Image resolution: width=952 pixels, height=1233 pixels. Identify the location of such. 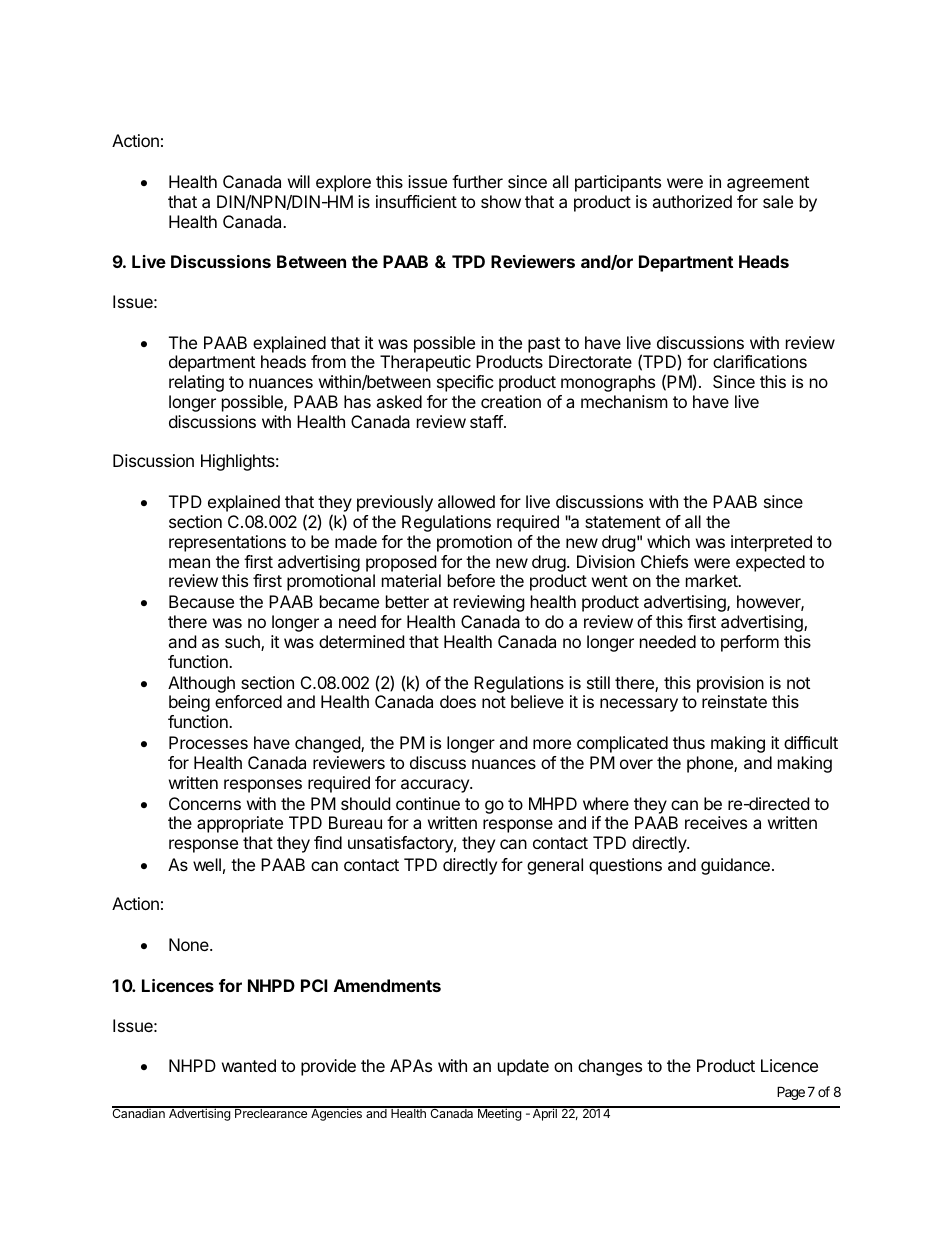
(243, 643).
